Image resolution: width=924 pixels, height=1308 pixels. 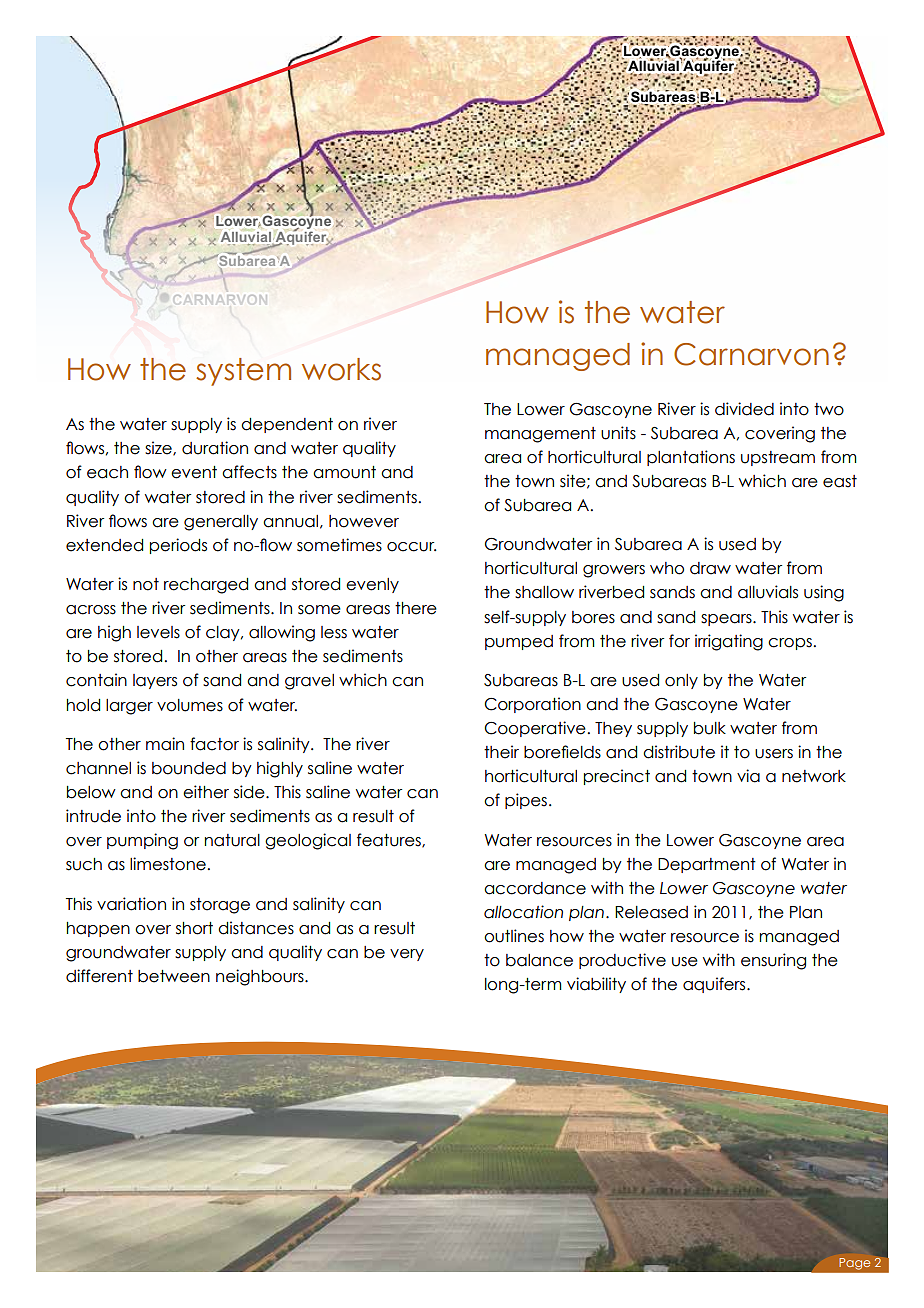 What do you see at coordinates (814, 776) in the screenshot?
I see `network` at bounding box center [814, 776].
